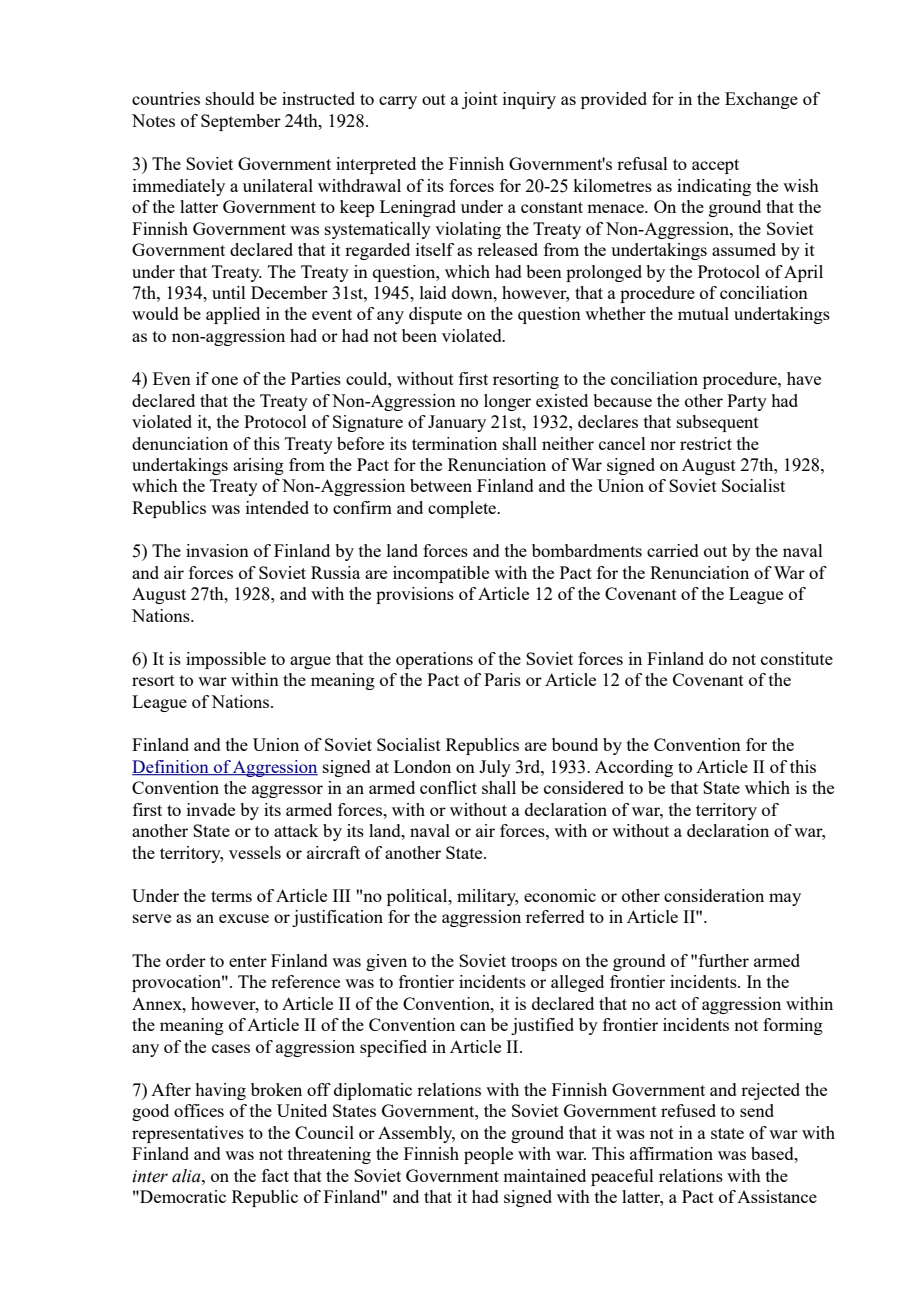  I want to click on accept, so click(715, 166).
